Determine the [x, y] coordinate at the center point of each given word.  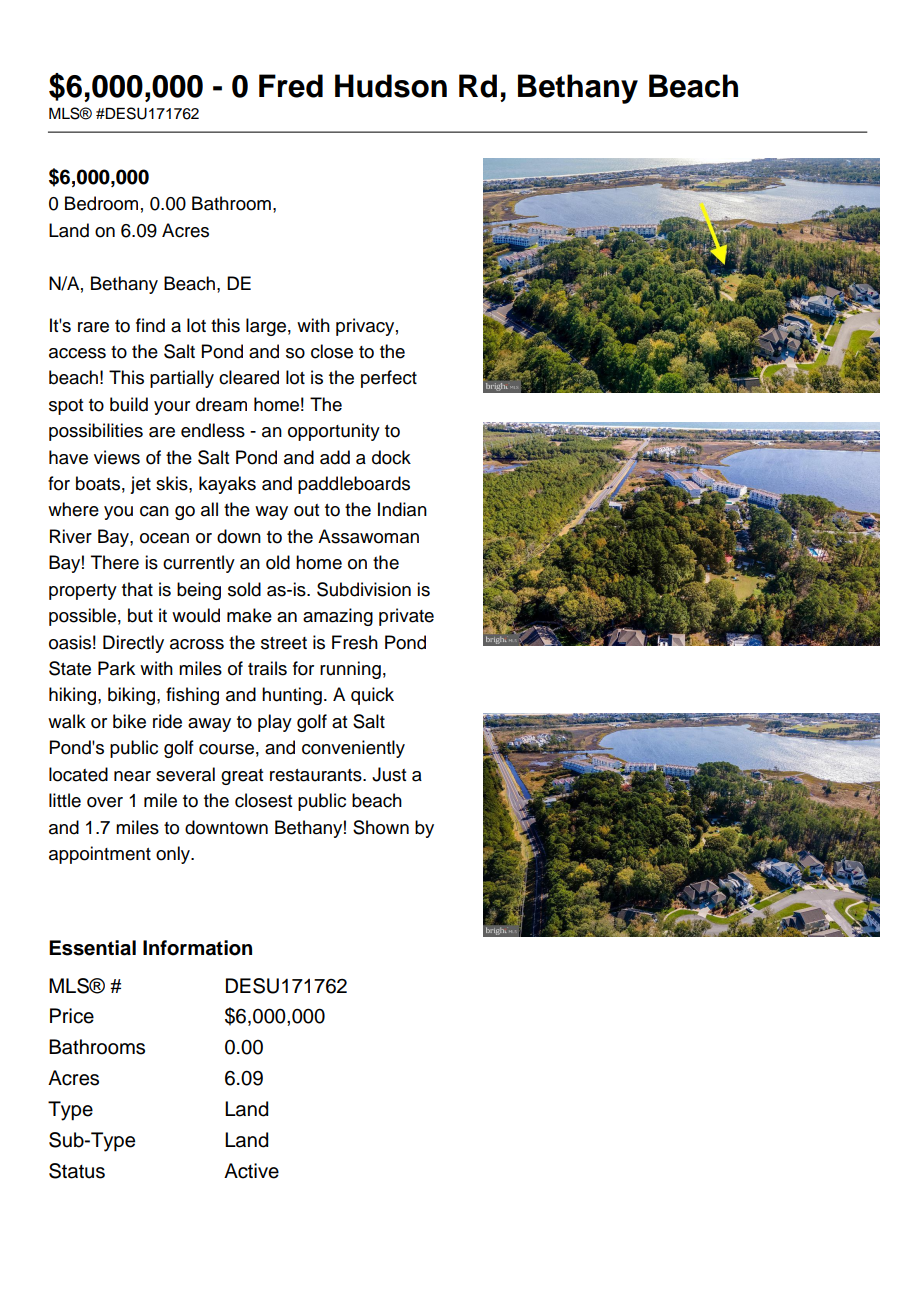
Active [251, 1171]
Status [77, 1171]
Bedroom [101, 203]
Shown [381, 827]
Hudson [391, 86]
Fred [291, 86]
